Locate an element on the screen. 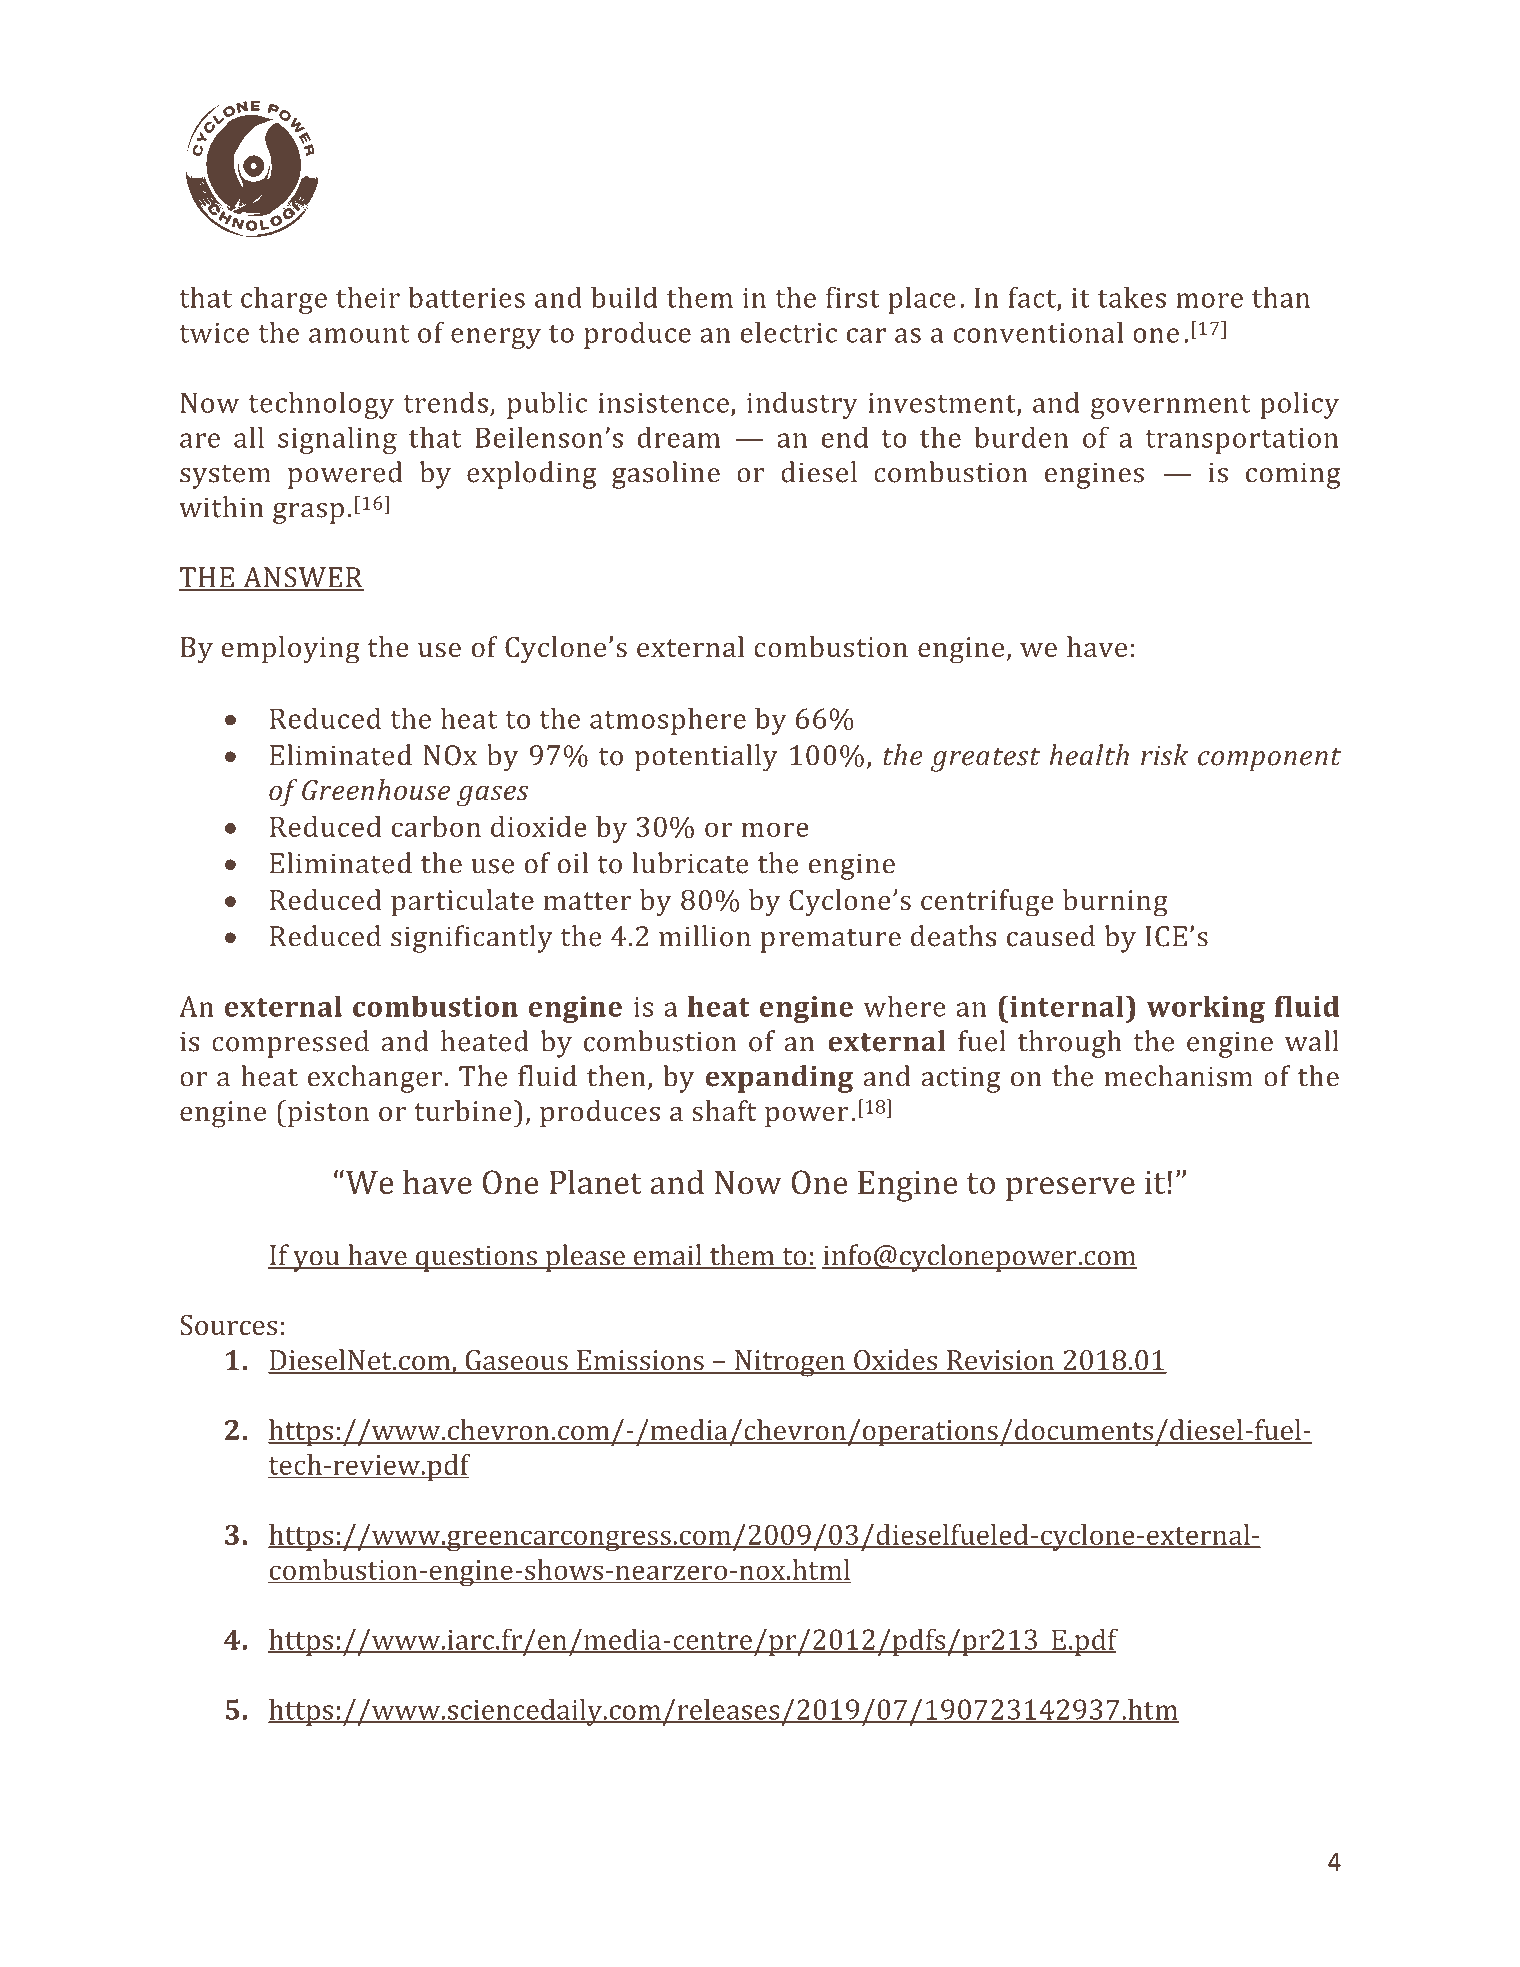 The height and width of the screenshot is (1967, 1520). Nitrogen is located at coordinates (790, 1363).
